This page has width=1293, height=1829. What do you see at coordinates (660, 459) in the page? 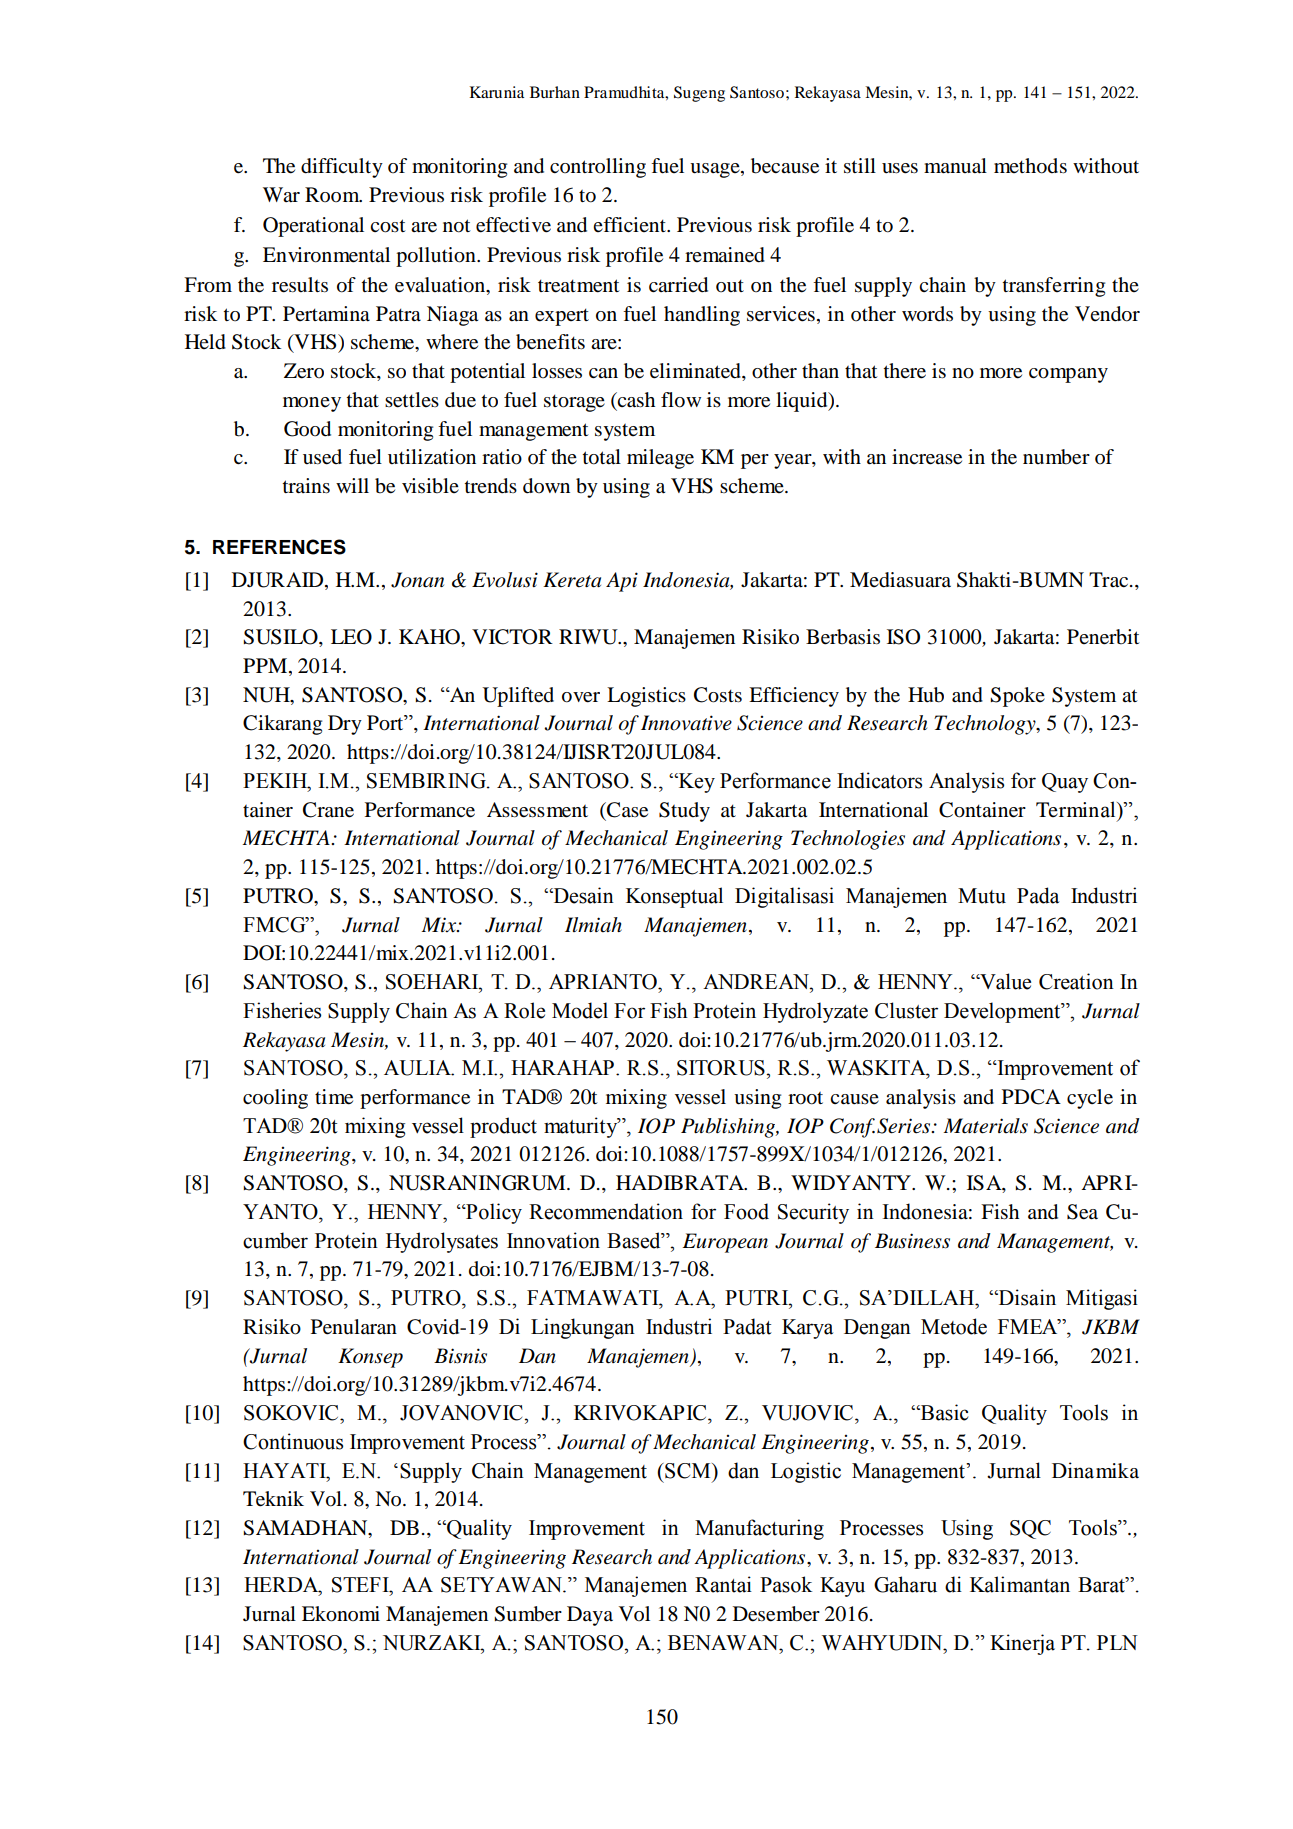
I see `mileage` at bounding box center [660, 459].
